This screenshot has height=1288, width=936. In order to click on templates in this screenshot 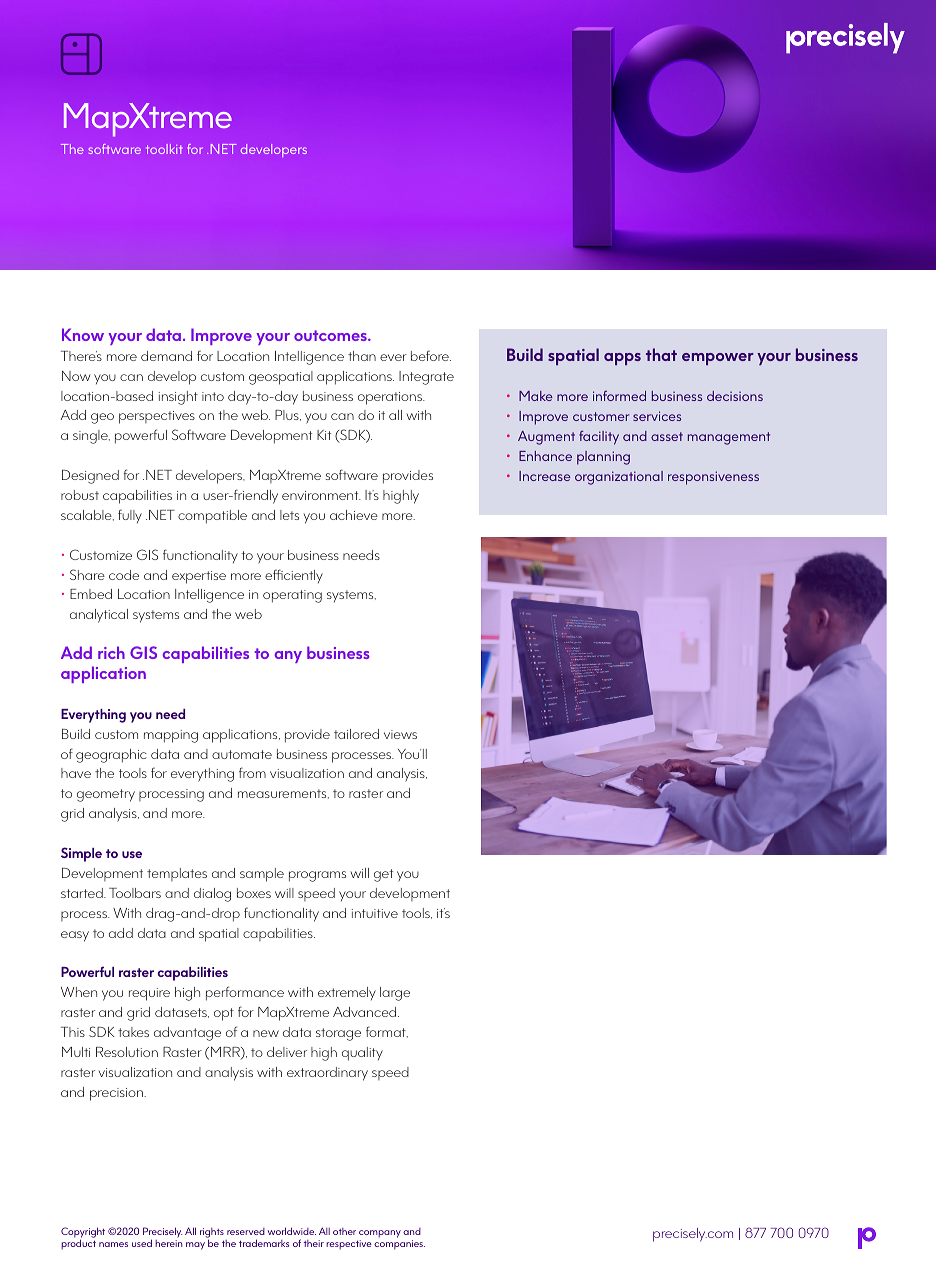, I will do `click(177, 874)`.
